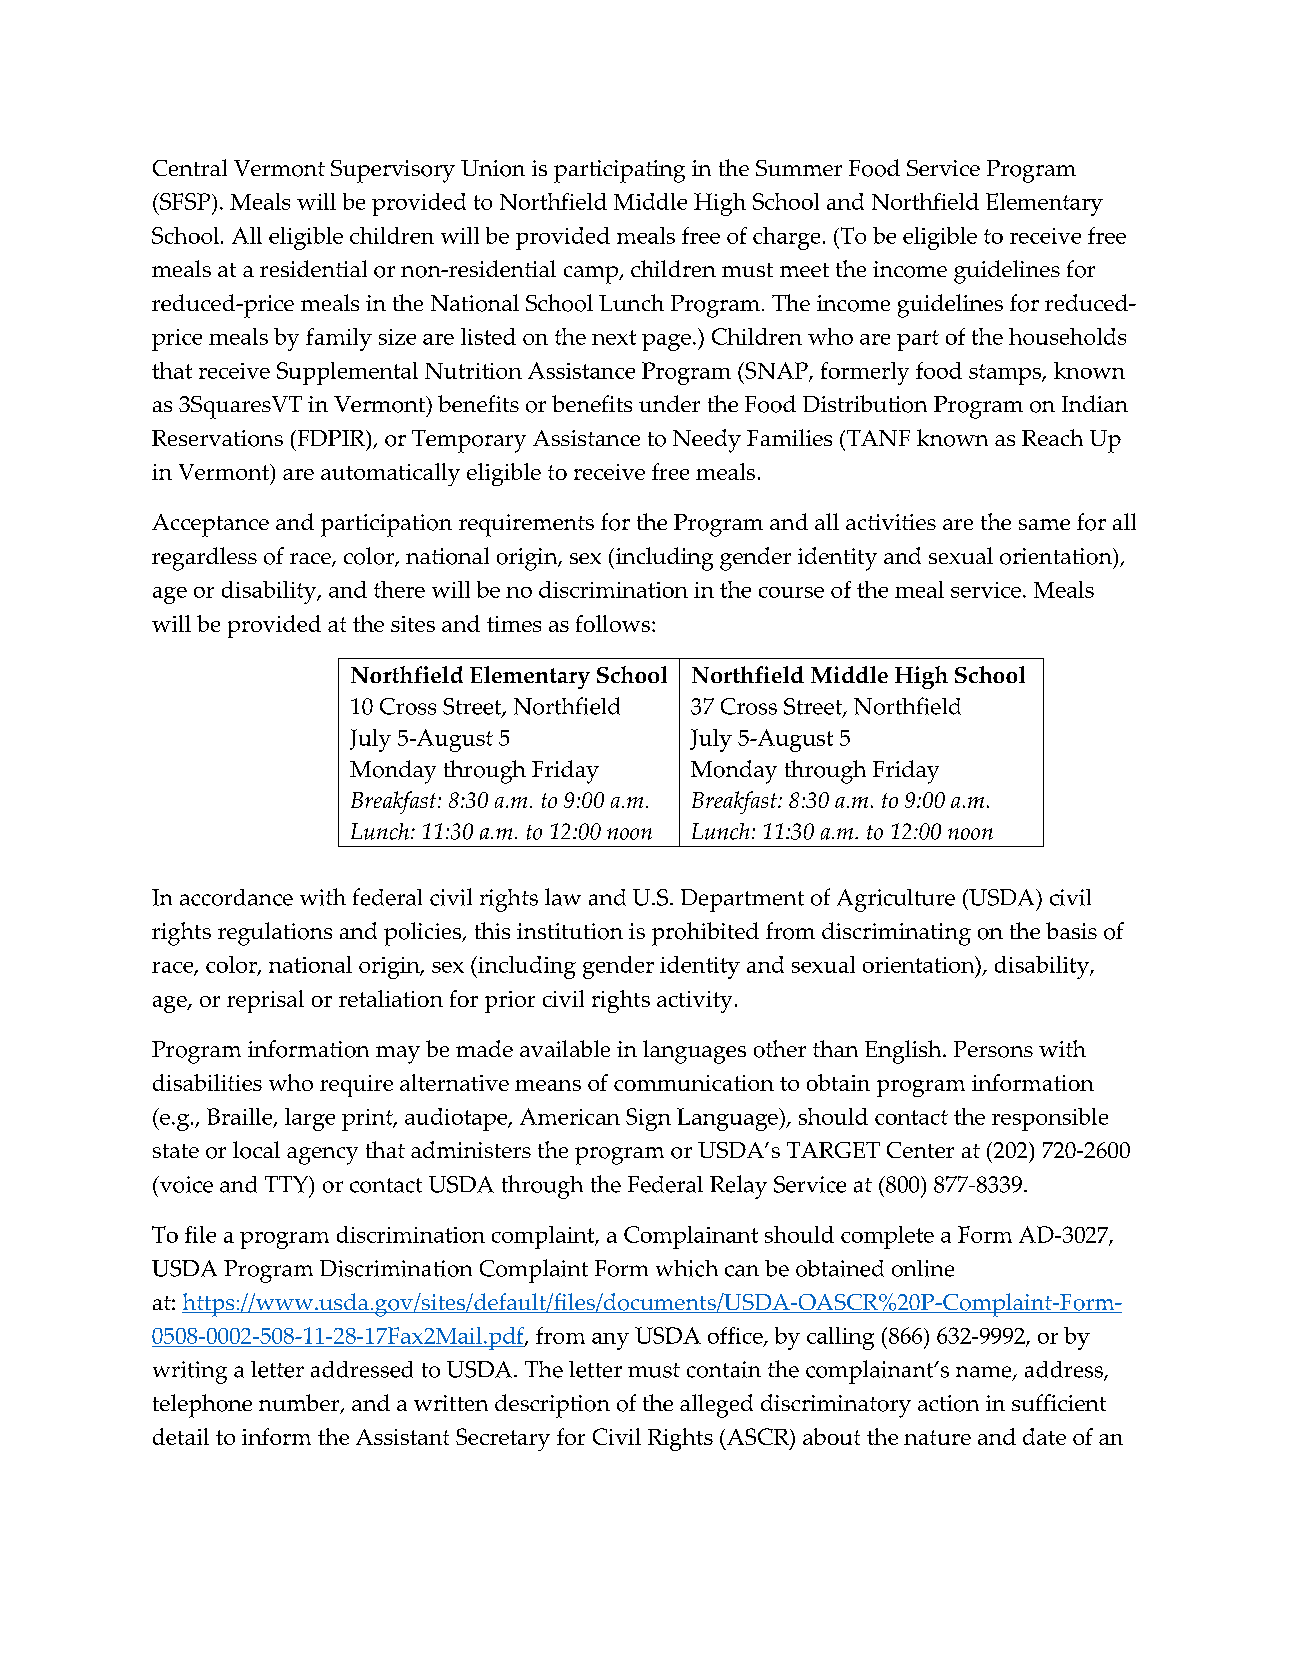  Describe the element at coordinates (300, 1404) in the screenshot. I see `number` at that location.
